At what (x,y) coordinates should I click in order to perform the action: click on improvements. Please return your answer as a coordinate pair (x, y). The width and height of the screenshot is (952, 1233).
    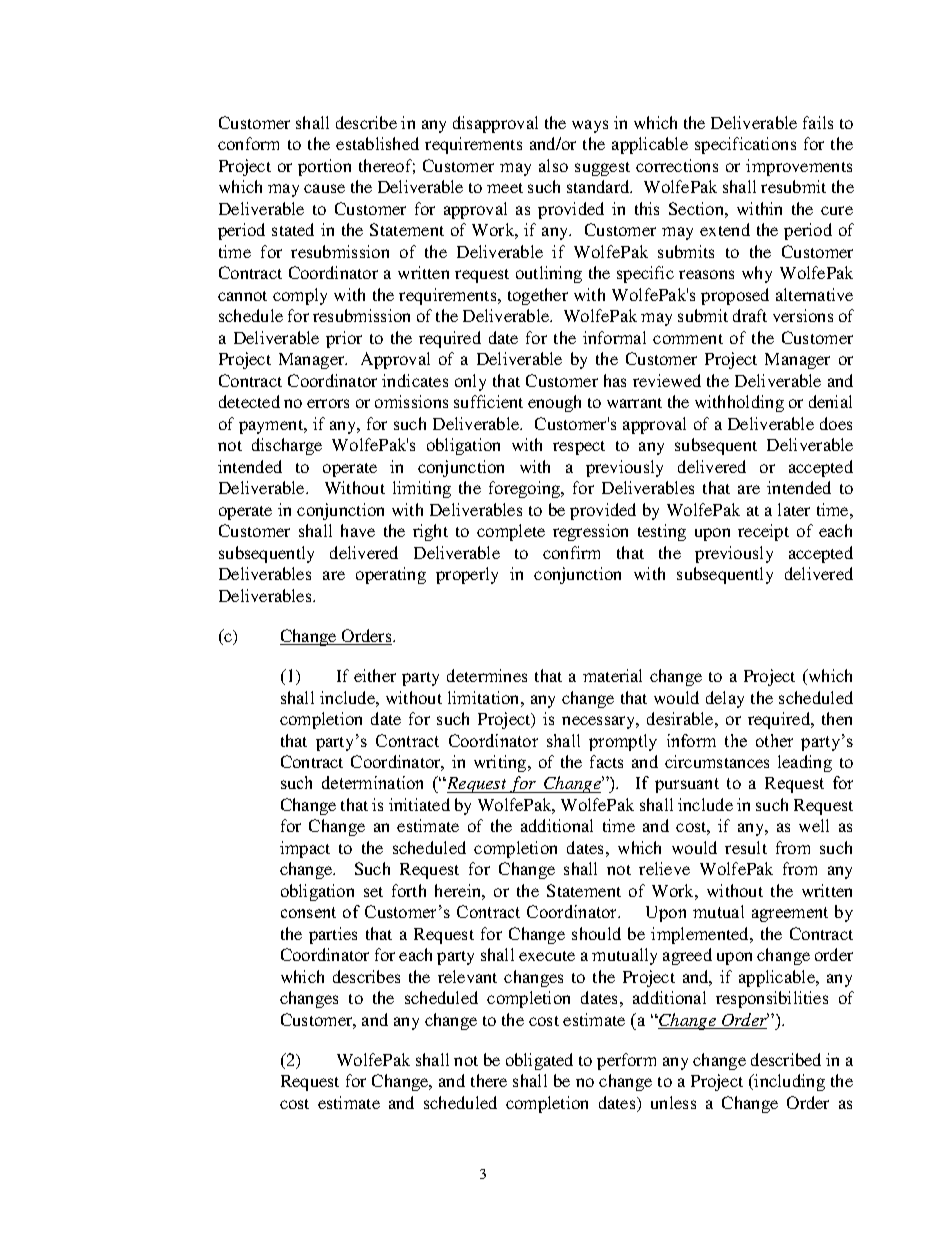
    Looking at the image, I should click on (799, 167).
